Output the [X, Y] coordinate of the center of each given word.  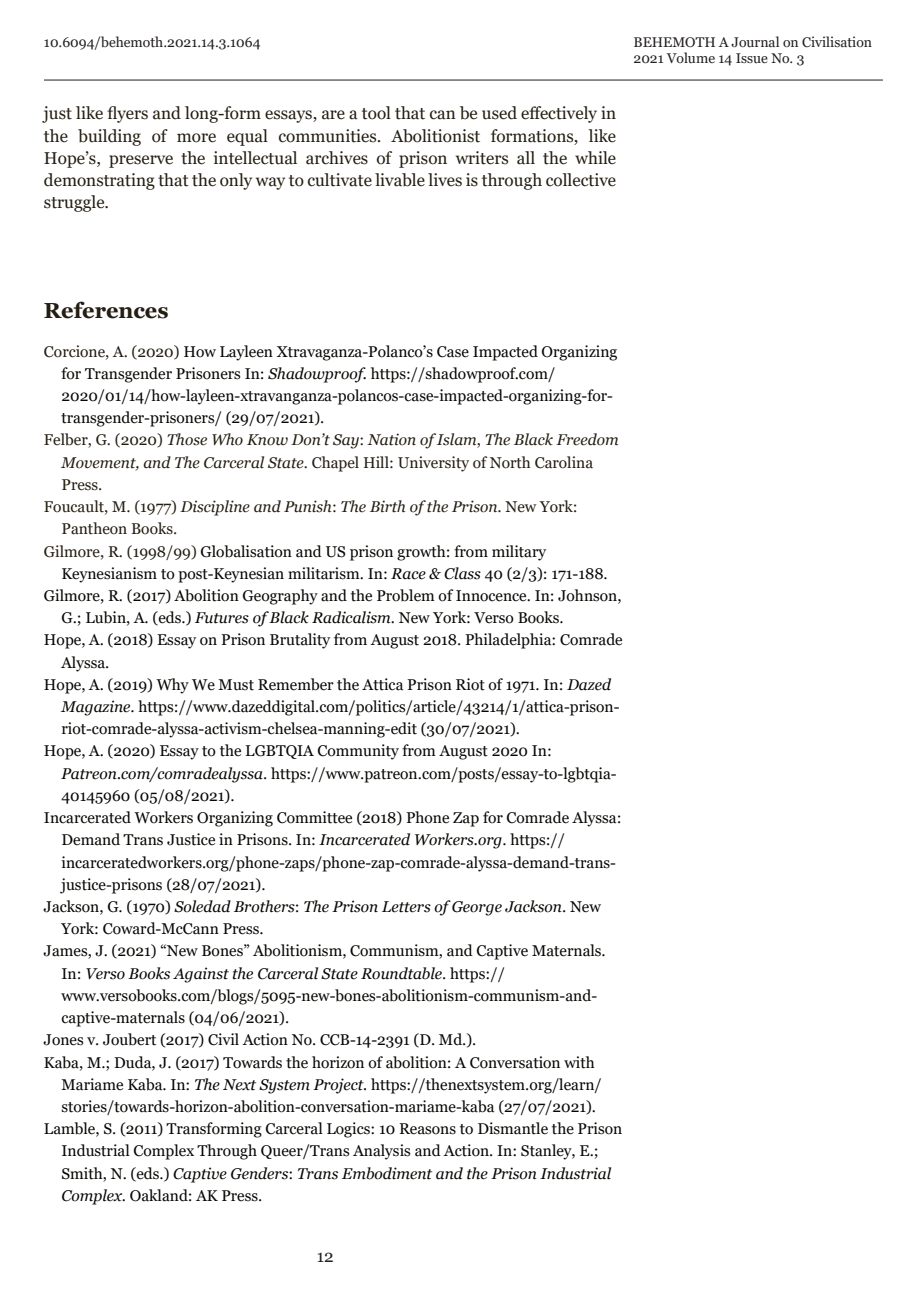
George [477, 908]
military [519, 553]
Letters [406, 907]
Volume [691, 57]
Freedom [587, 439]
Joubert [129, 1039]
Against [201, 975]
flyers [127, 114]
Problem [406, 595]
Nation [391, 439]
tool [376, 113]
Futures [222, 618]
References [106, 310]
